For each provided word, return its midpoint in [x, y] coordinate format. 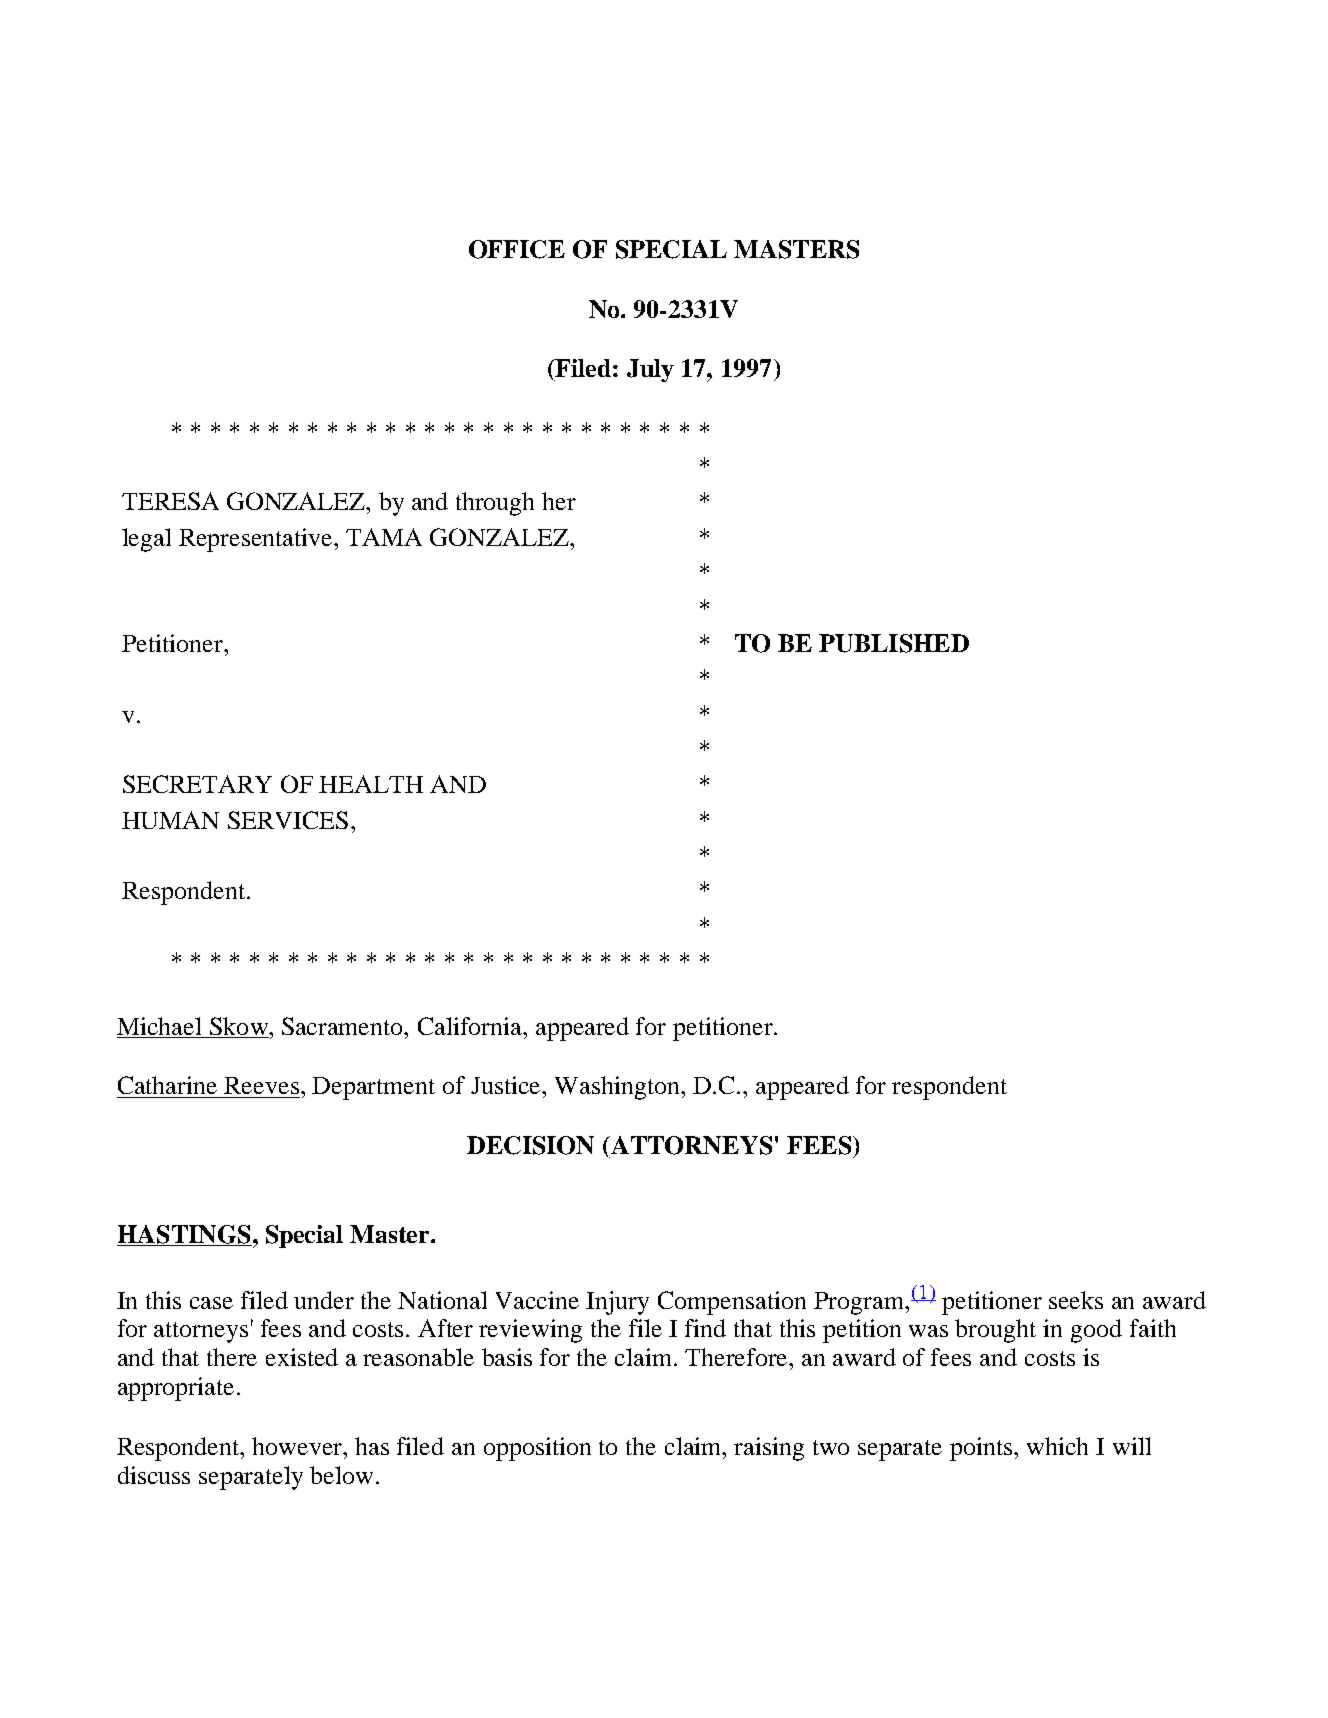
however [298, 1446]
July [650, 370]
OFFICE [517, 249]
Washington [619, 1088]
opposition [537, 1449]
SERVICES [288, 820]
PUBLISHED [894, 643]
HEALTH [371, 784]
